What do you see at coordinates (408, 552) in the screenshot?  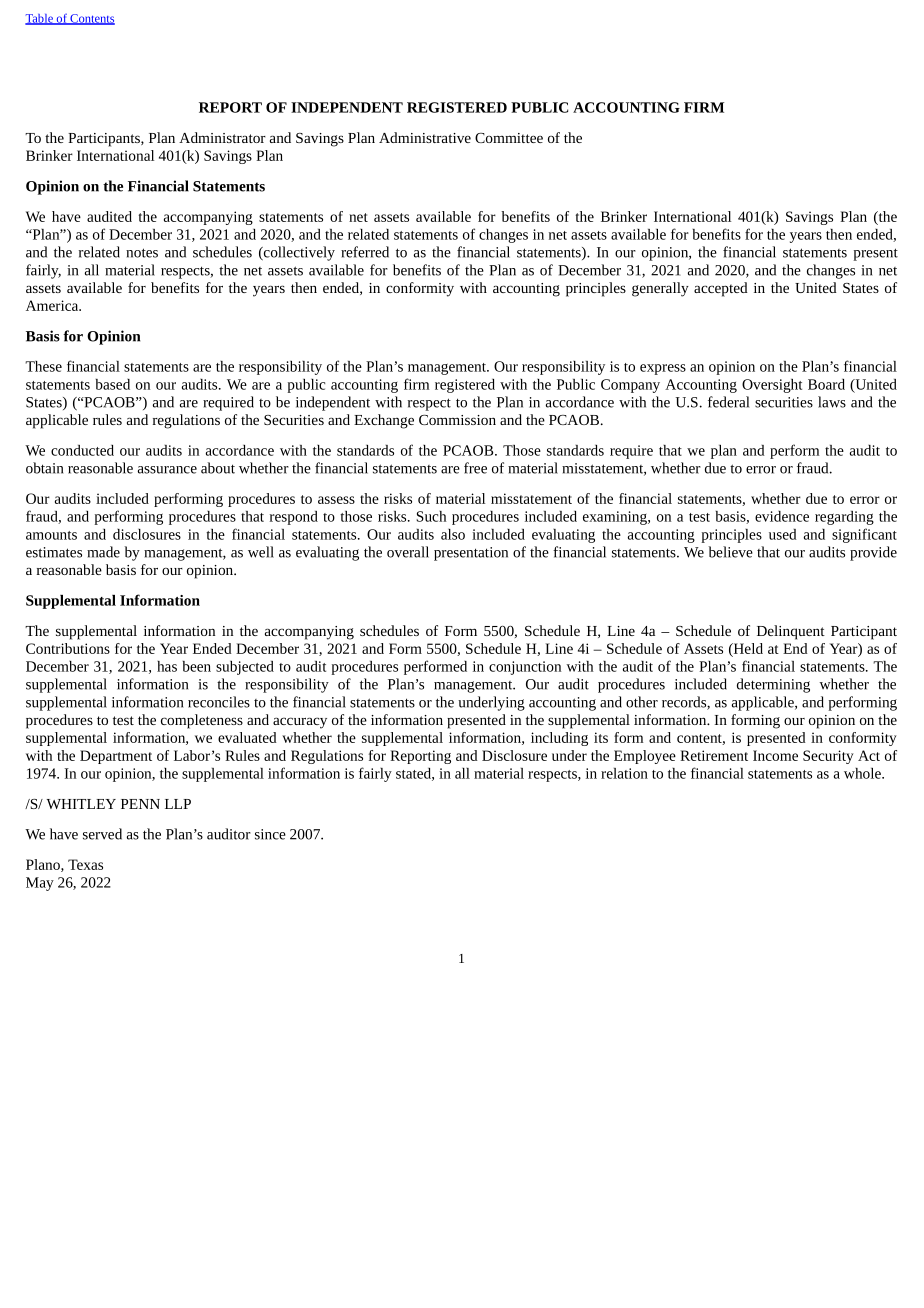 I see `overall` at bounding box center [408, 552].
